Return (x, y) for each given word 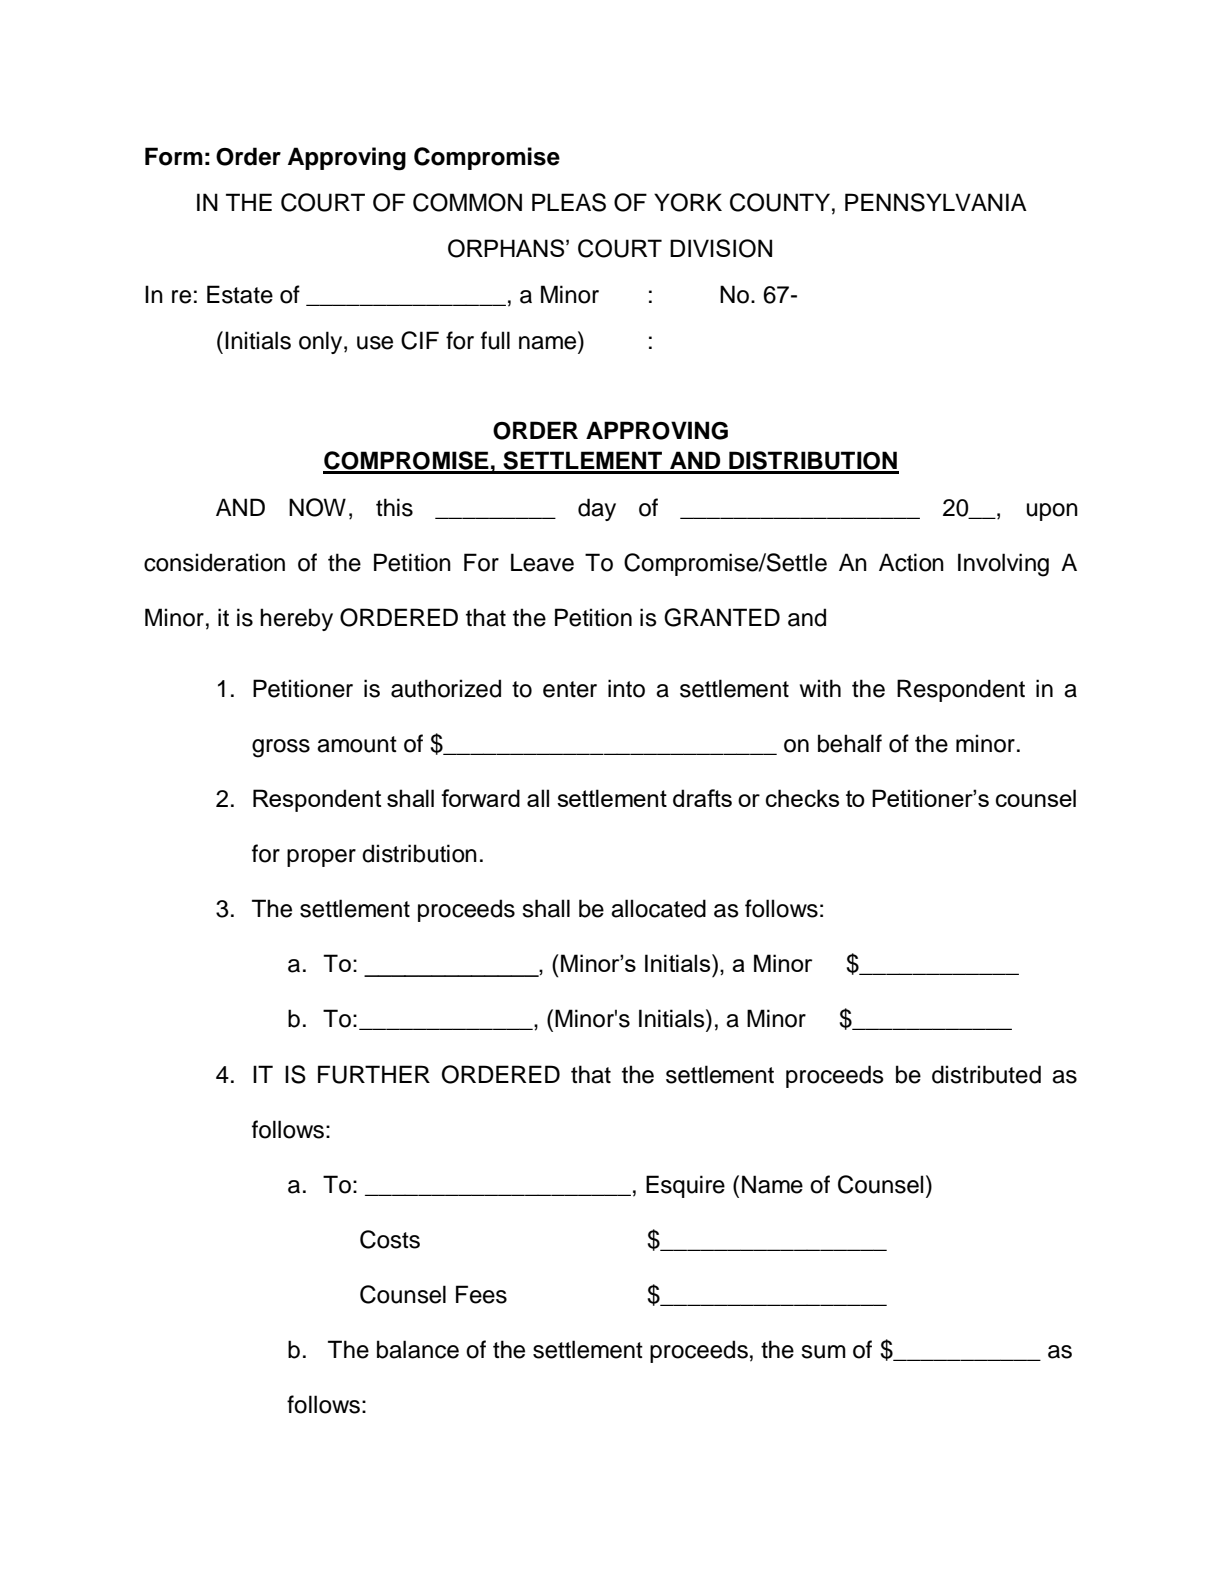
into (626, 688)
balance (418, 1349)
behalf (850, 743)
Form (174, 156)
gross (281, 748)
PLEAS (569, 202)
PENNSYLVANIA (936, 202)
